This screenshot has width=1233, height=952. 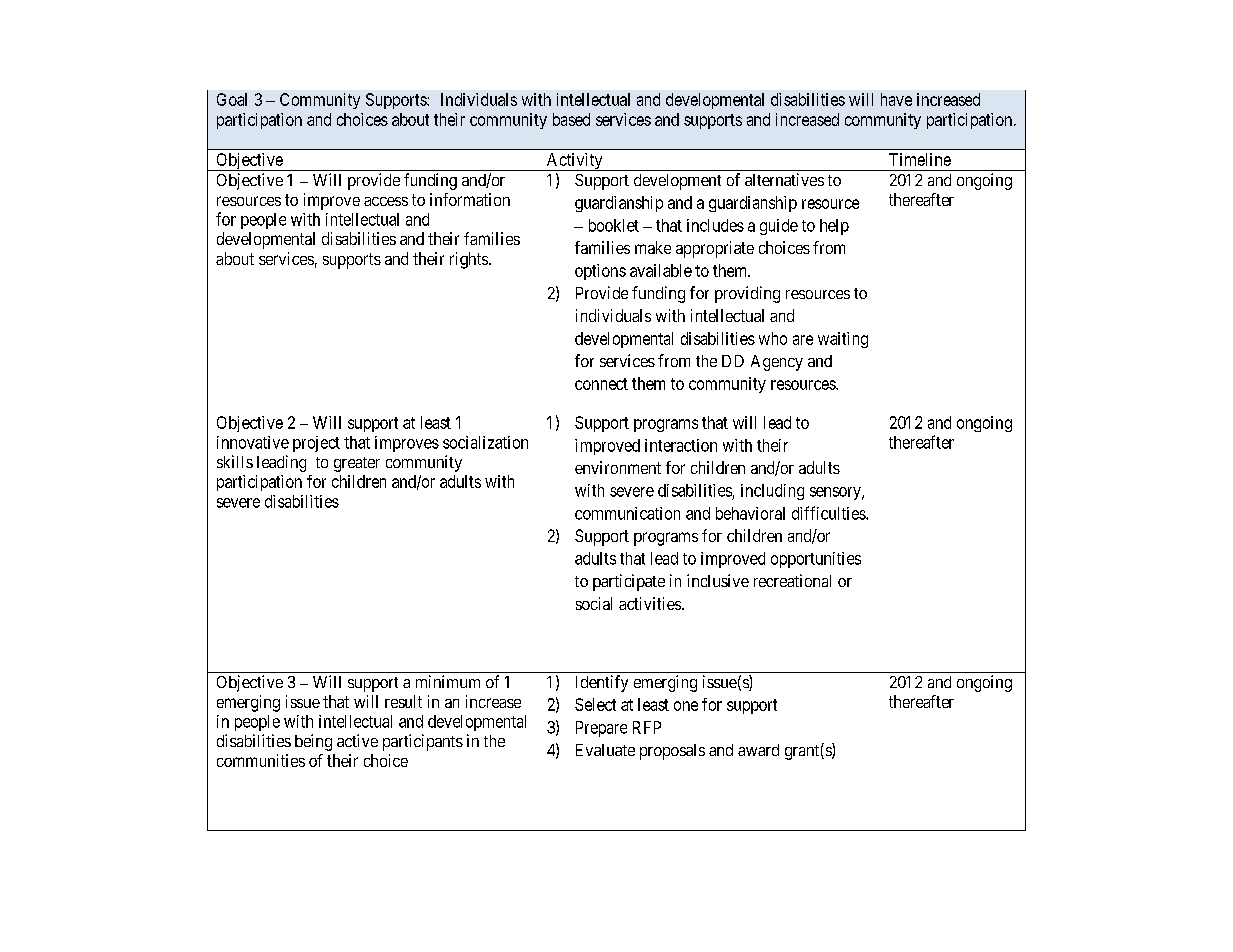 I want to click on have, so click(x=896, y=99).
